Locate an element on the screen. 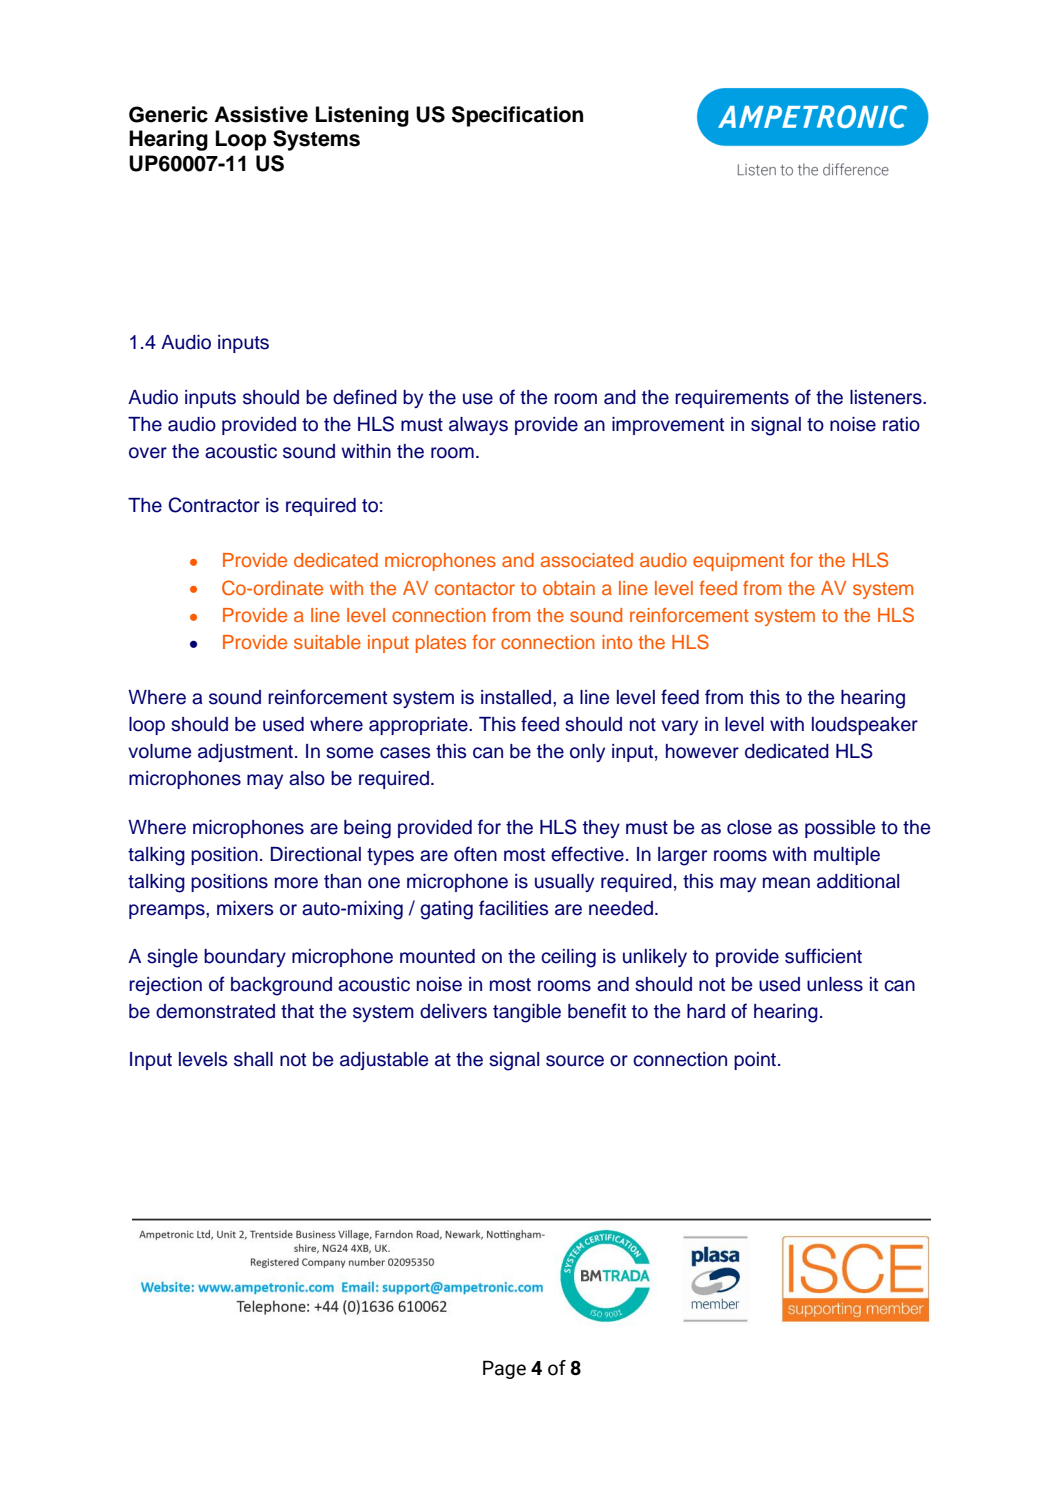 This screenshot has width=1063, height=1504. Page is located at coordinates (504, 1369).
